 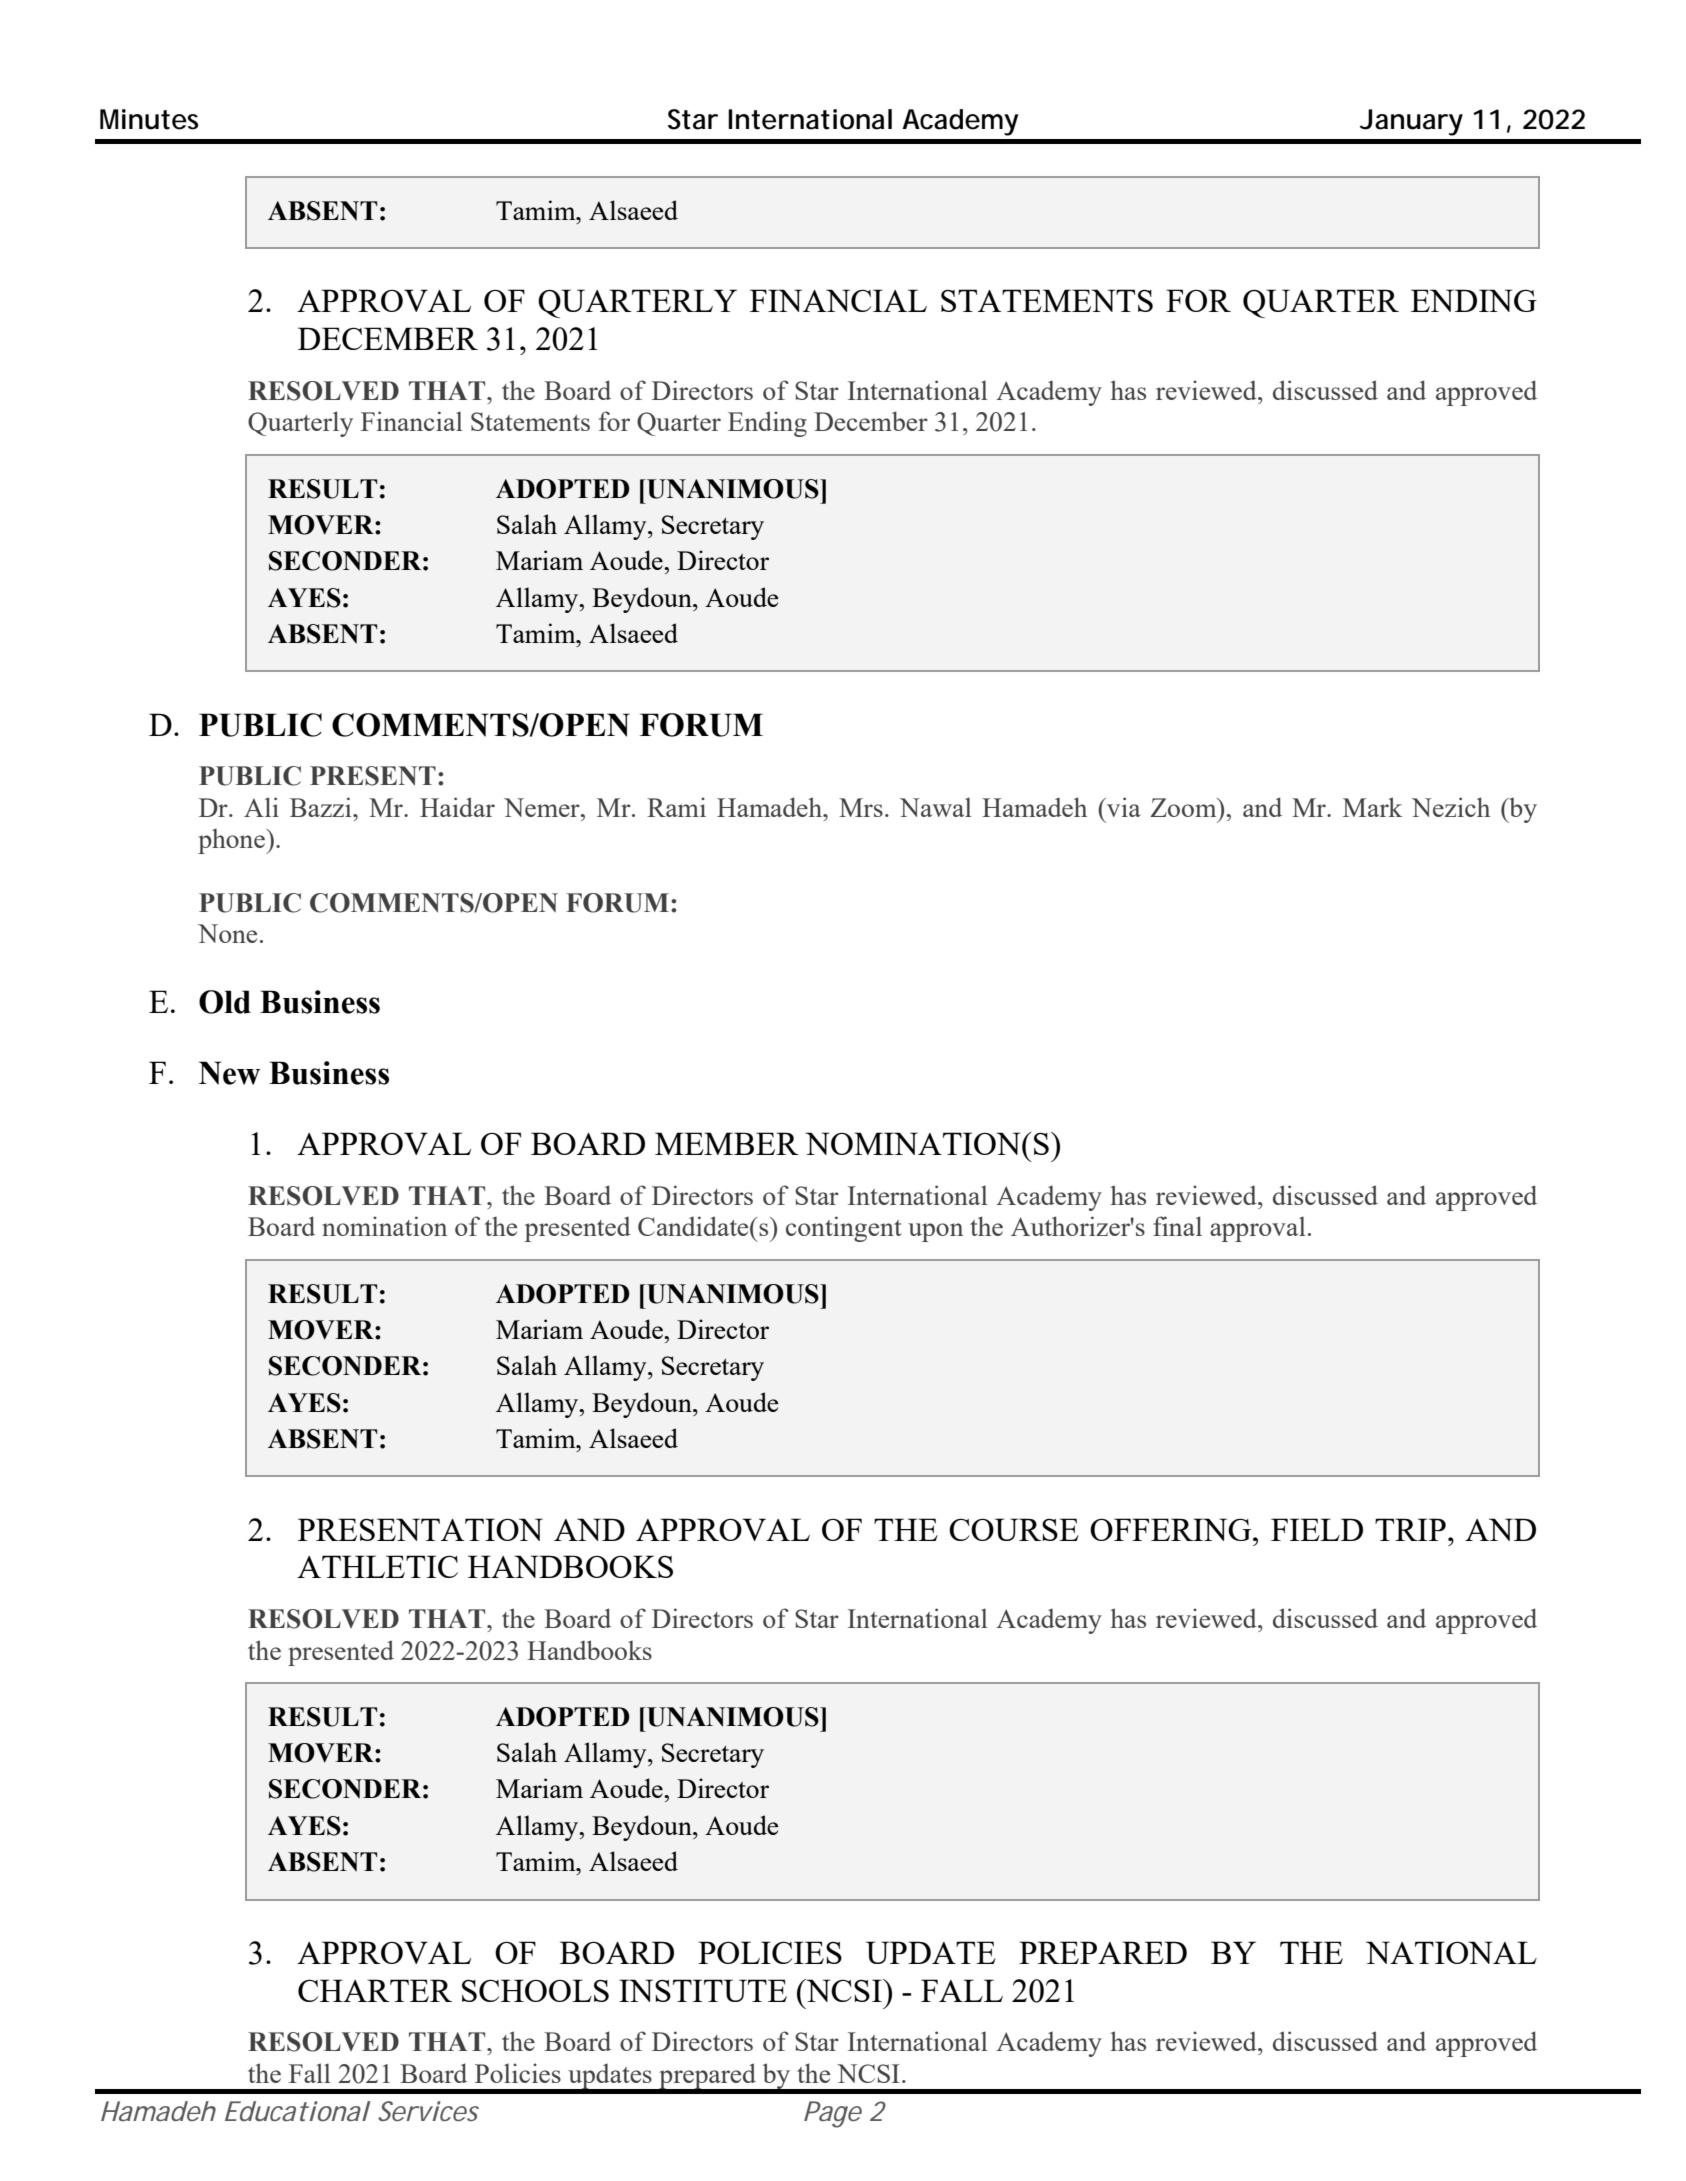 What do you see at coordinates (1177, 1226) in the screenshot?
I see `final` at bounding box center [1177, 1226].
